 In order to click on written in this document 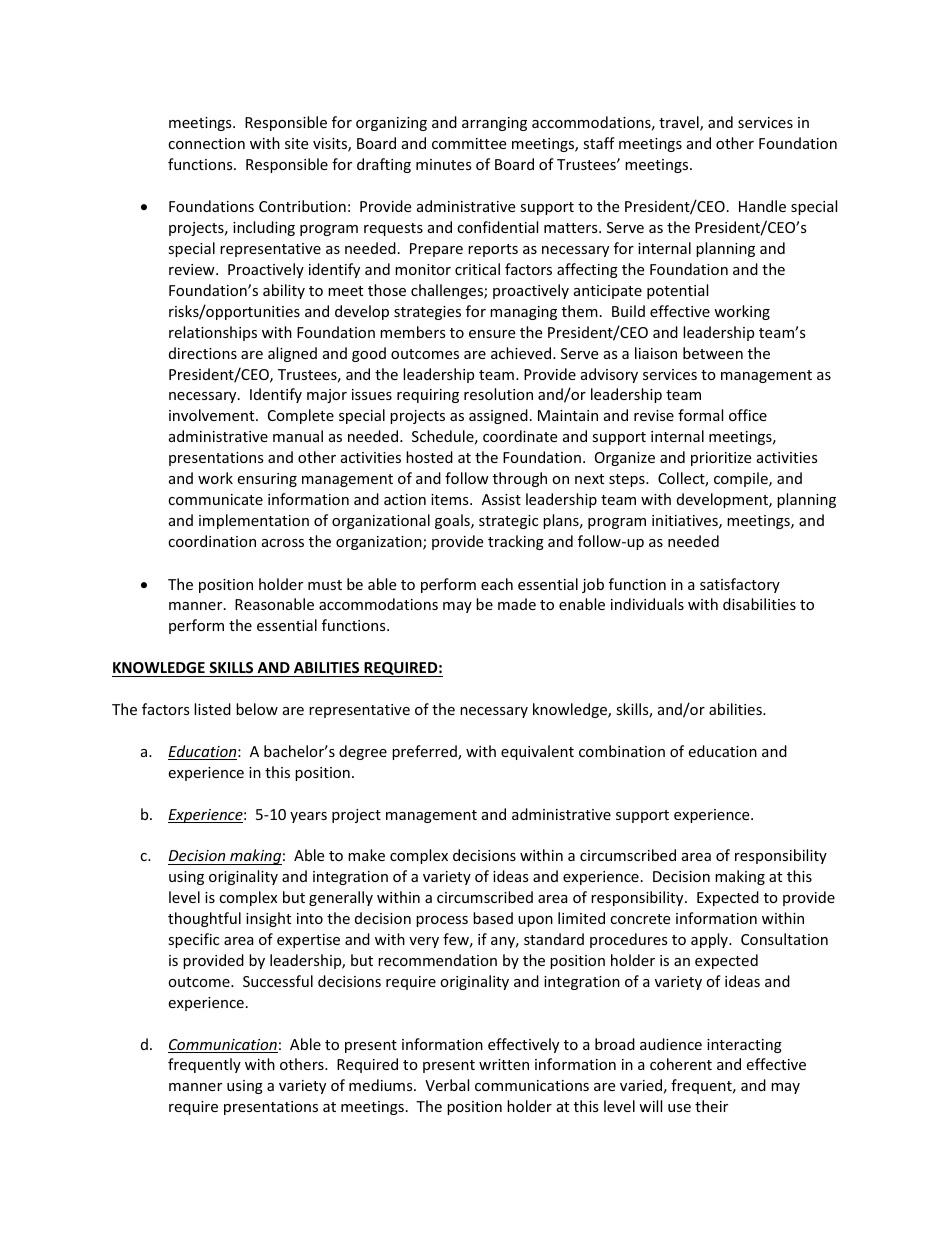, I will do `click(504, 1064)`.
